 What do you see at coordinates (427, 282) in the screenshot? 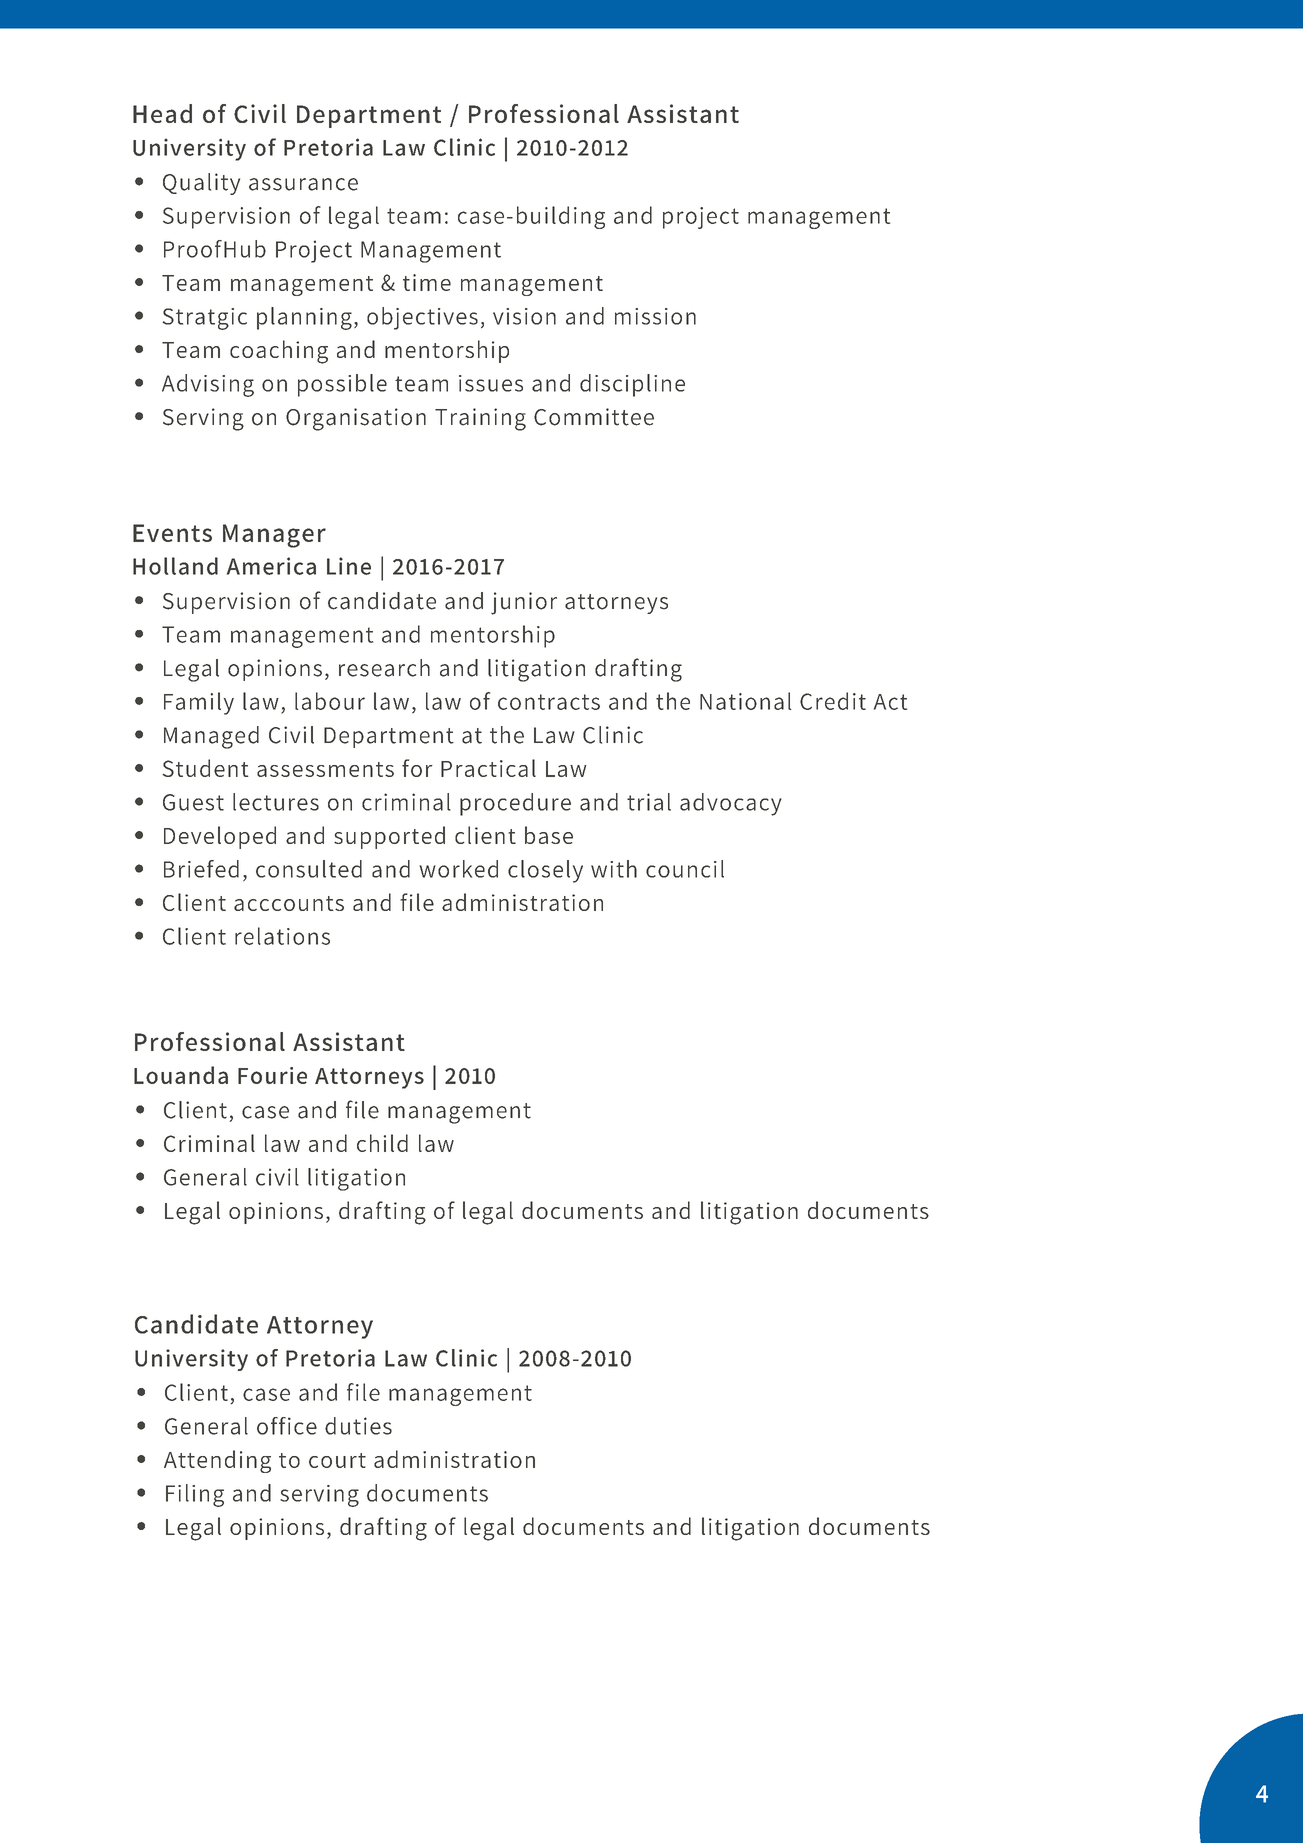
I see `time` at bounding box center [427, 282].
